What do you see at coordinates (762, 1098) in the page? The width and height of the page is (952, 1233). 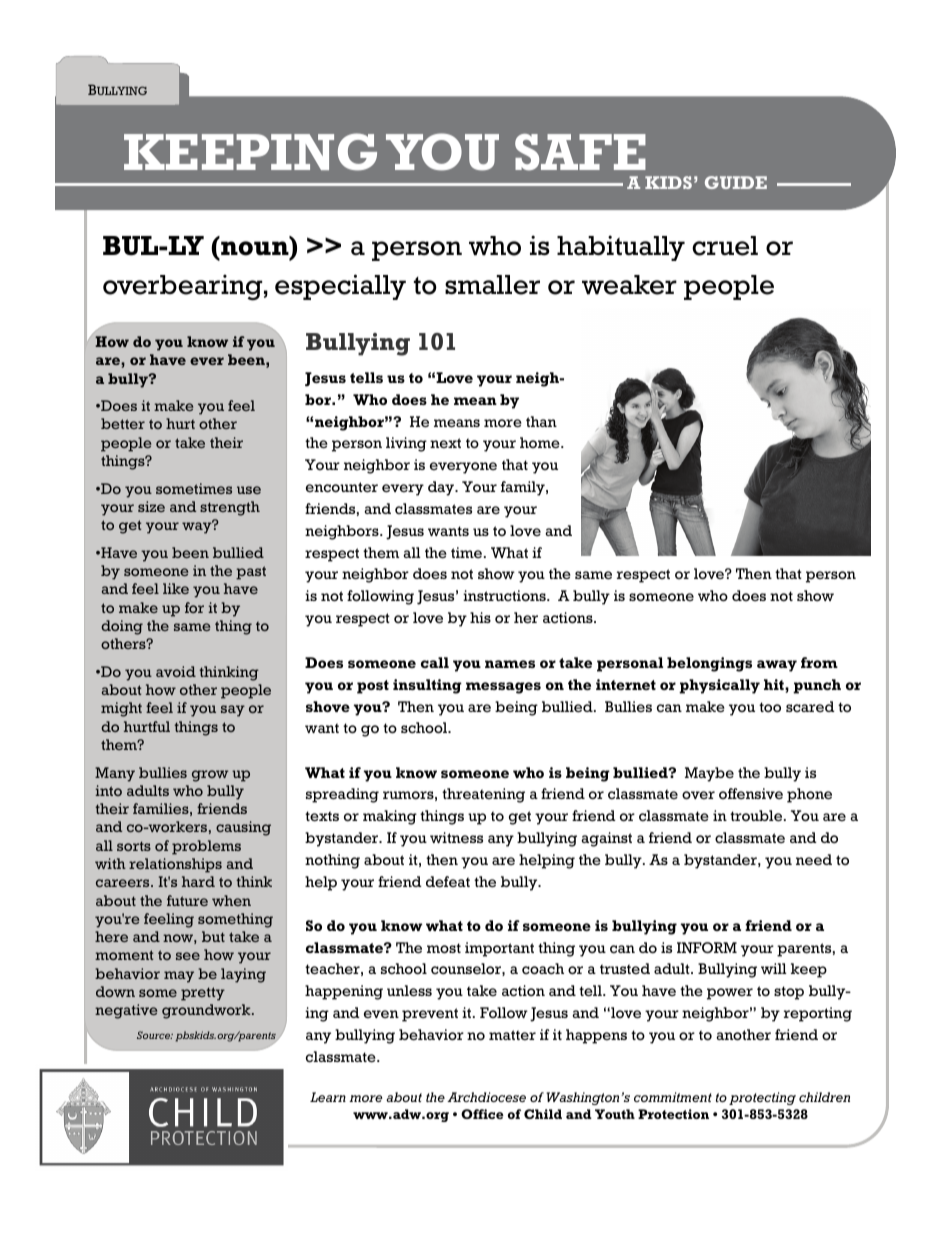 I see `protecting` at bounding box center [762, 1098].
